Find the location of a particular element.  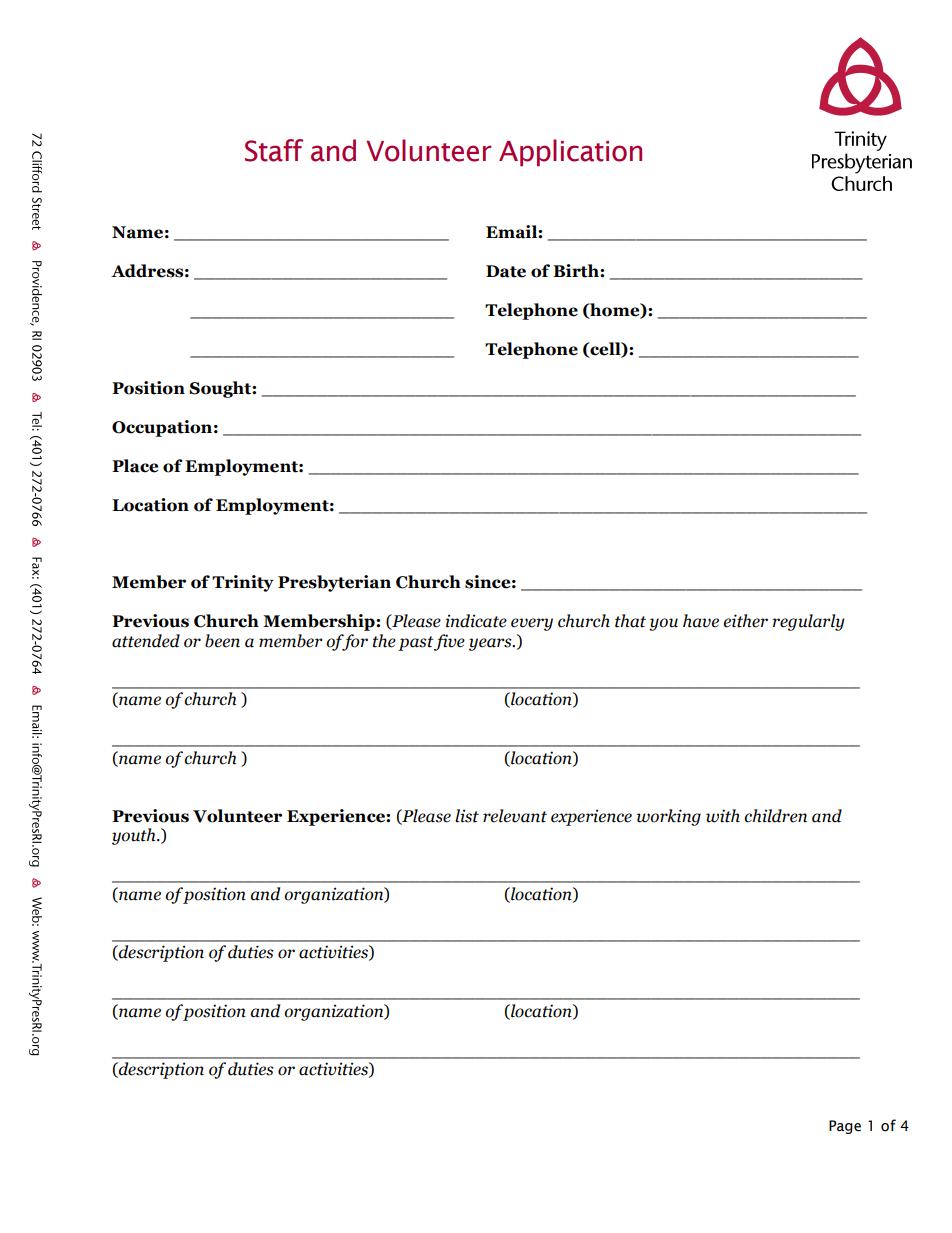

Application is located at coordinates (570, 153).
